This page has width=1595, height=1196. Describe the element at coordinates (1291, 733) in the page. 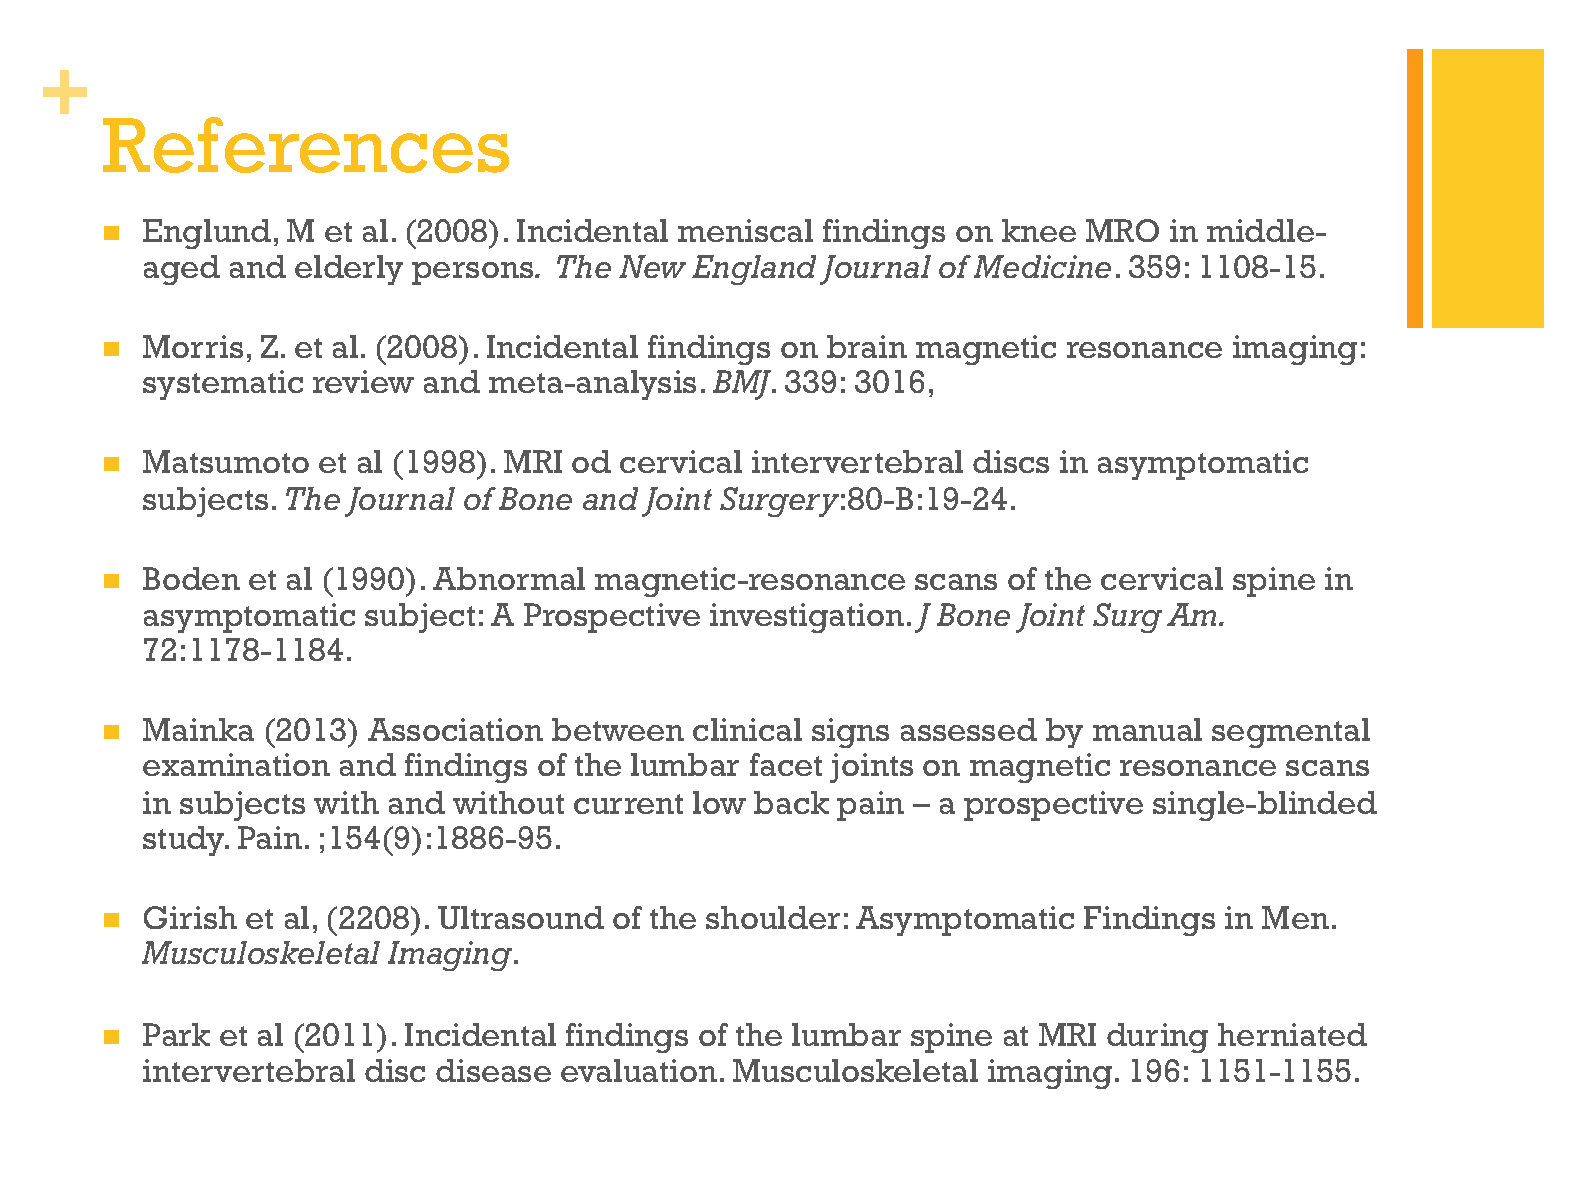

I see `segmental` at that location.
